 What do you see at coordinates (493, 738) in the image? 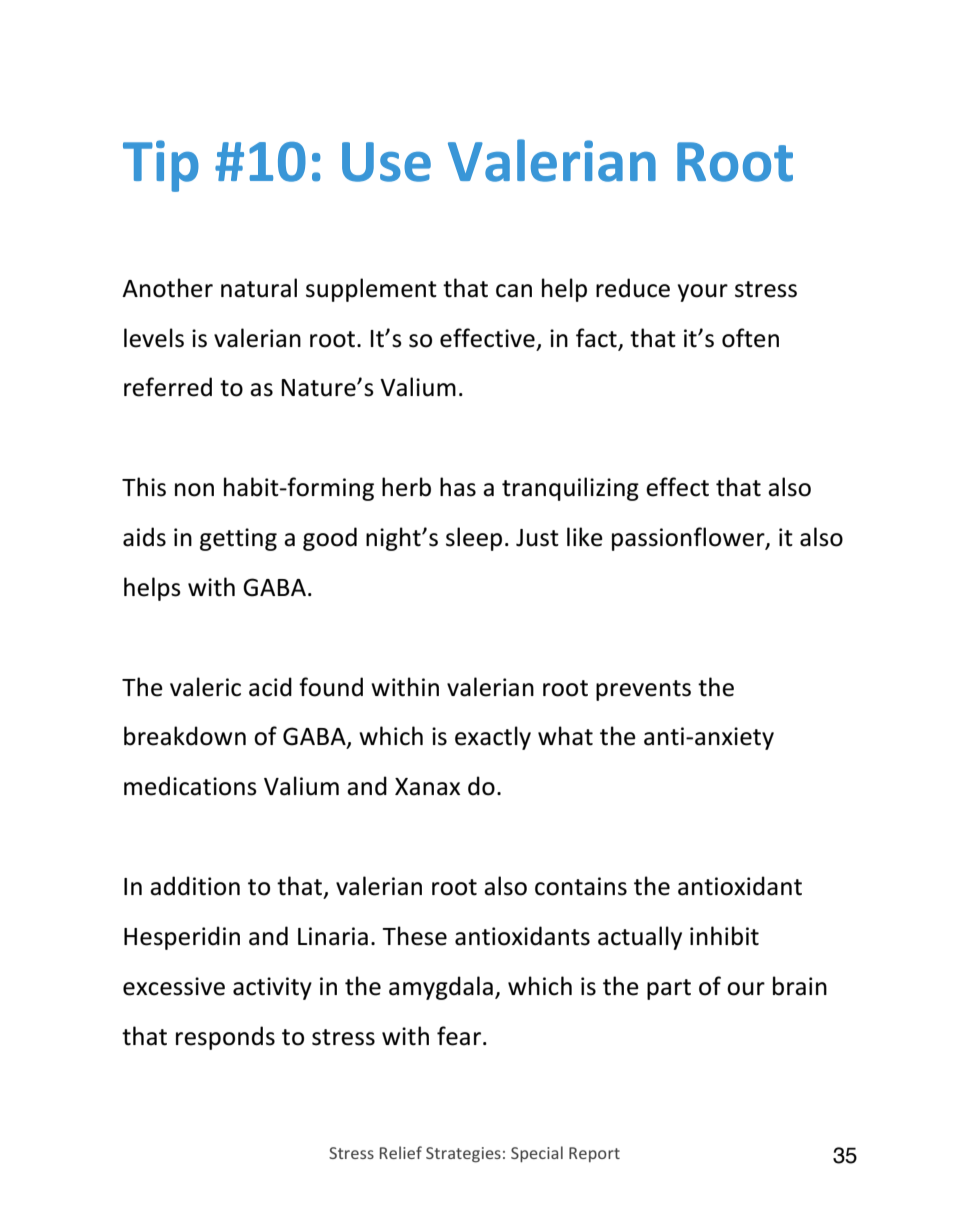
I see `exactly` at bounding box center [493, 738].
